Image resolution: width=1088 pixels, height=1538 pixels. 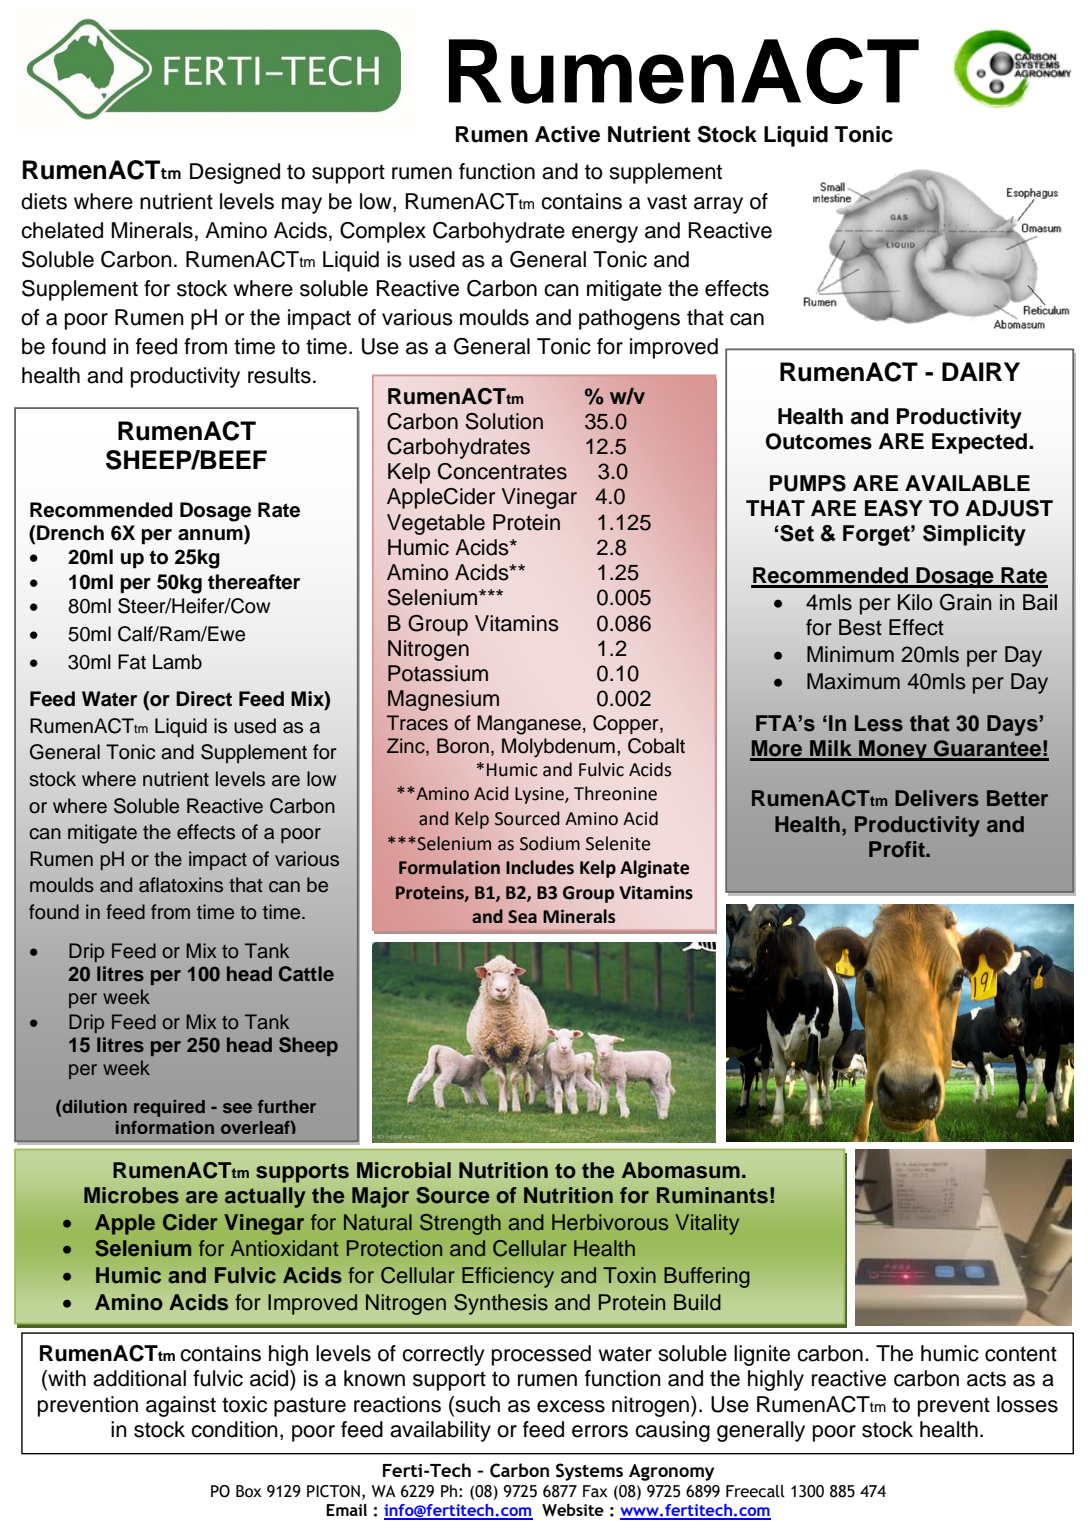 What do you see at coordinates (718, 205) in the image?
I see `array` at bounding box center [718, 205].
